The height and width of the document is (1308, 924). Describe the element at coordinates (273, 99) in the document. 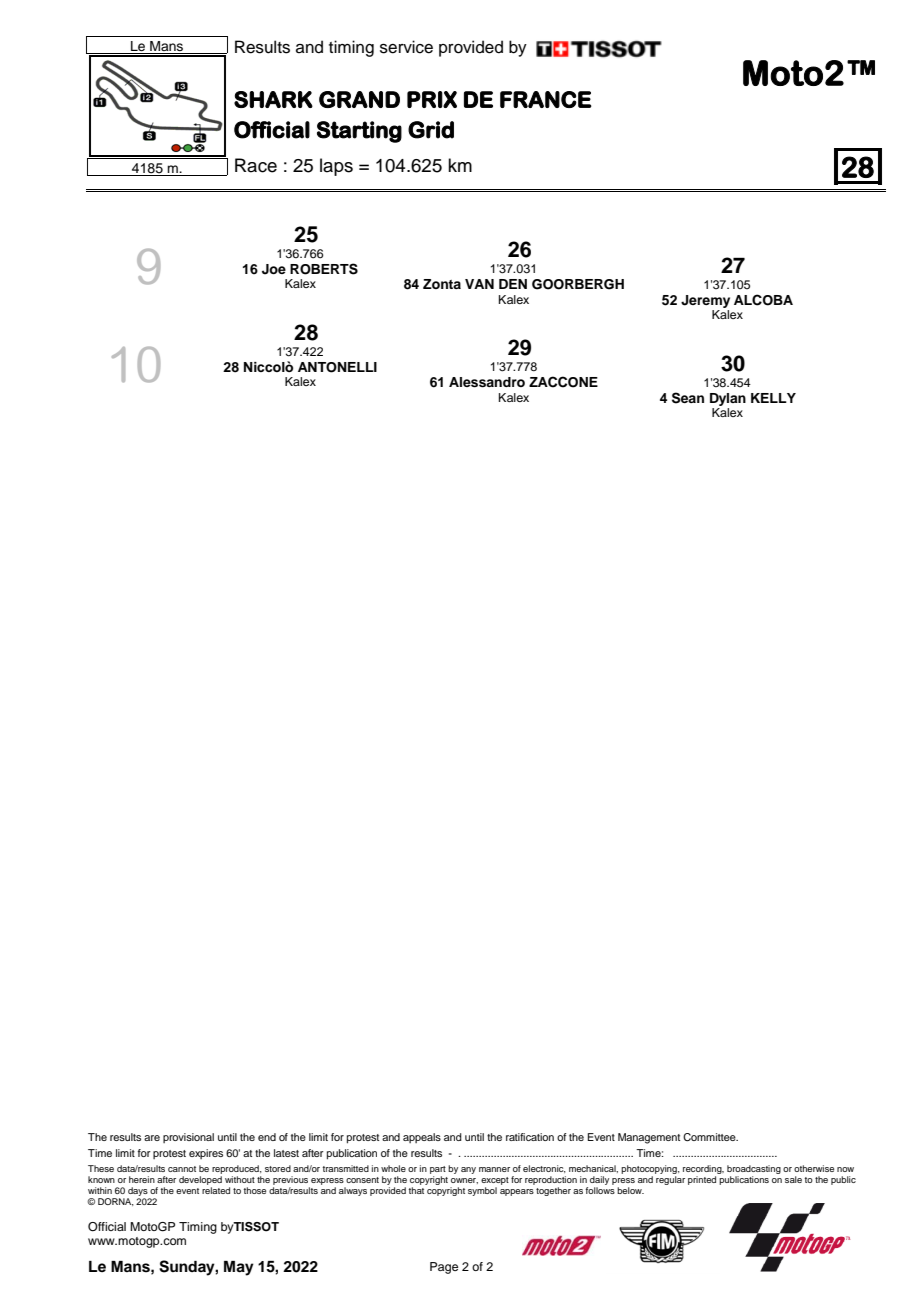

I see `SHARK` at that location.
